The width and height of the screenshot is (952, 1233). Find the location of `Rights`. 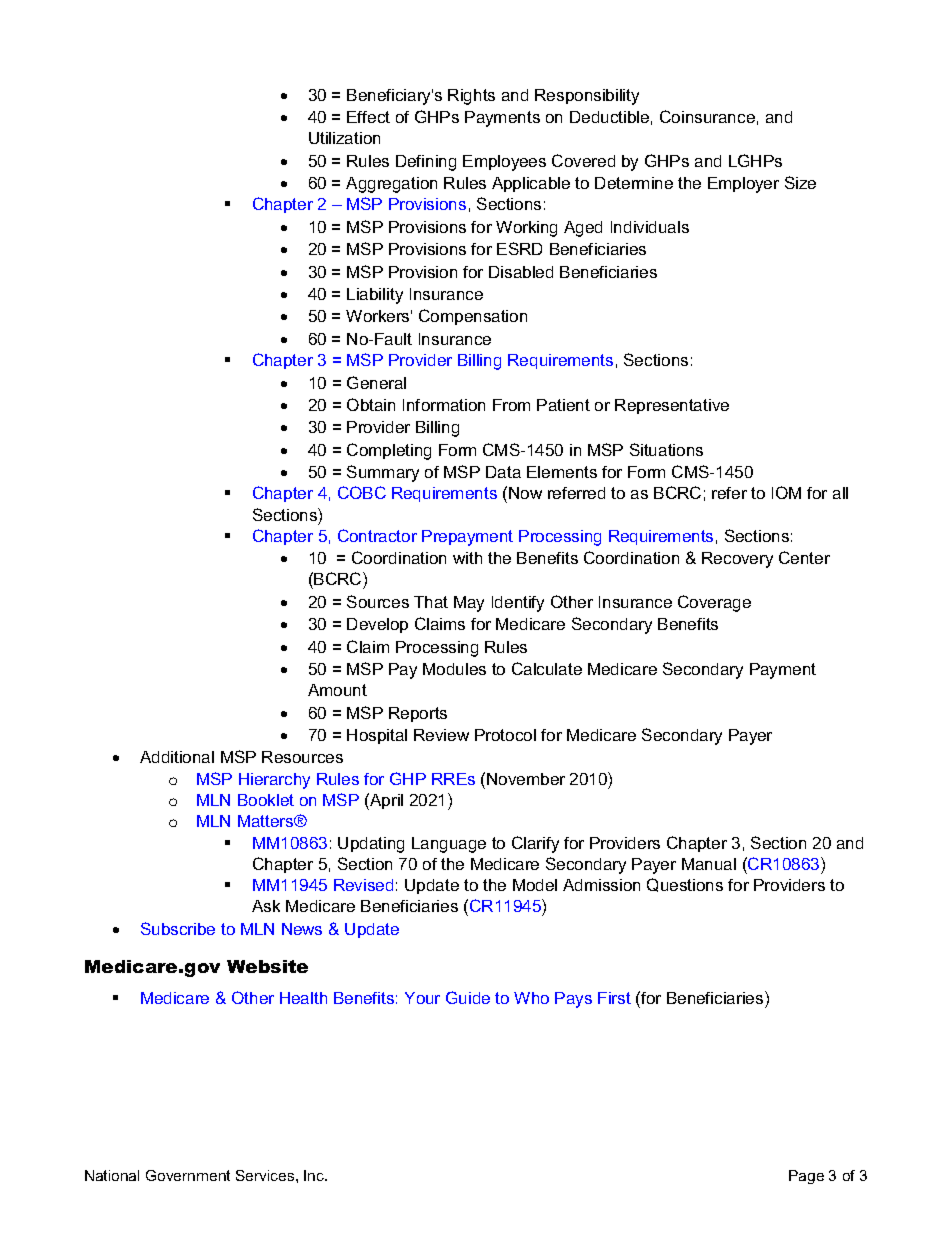

Rights is located at coordinates (471, 97).
